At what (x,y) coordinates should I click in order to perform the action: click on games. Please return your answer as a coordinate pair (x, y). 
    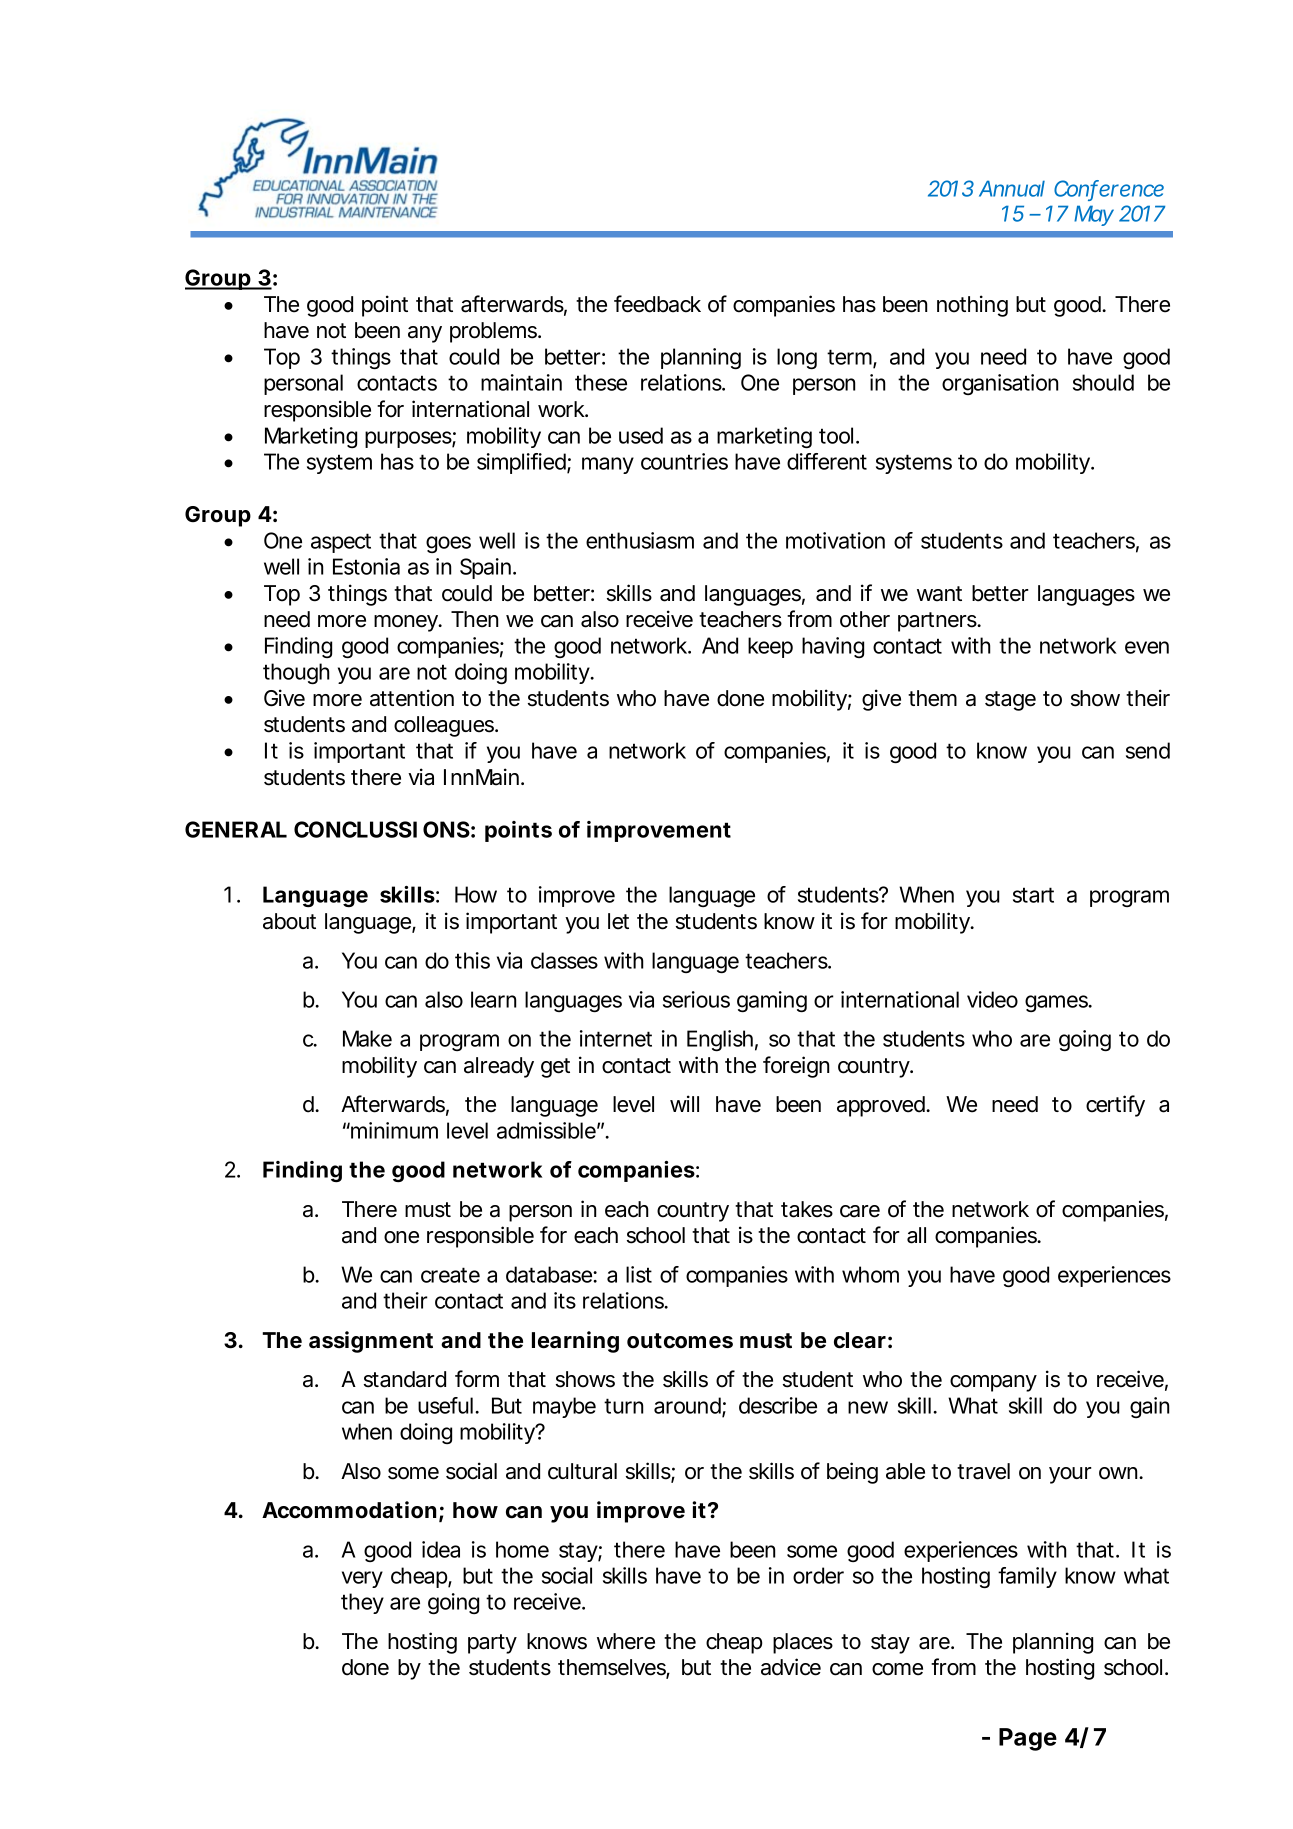
    Looking at the image, I should click on (1057, 1003).
